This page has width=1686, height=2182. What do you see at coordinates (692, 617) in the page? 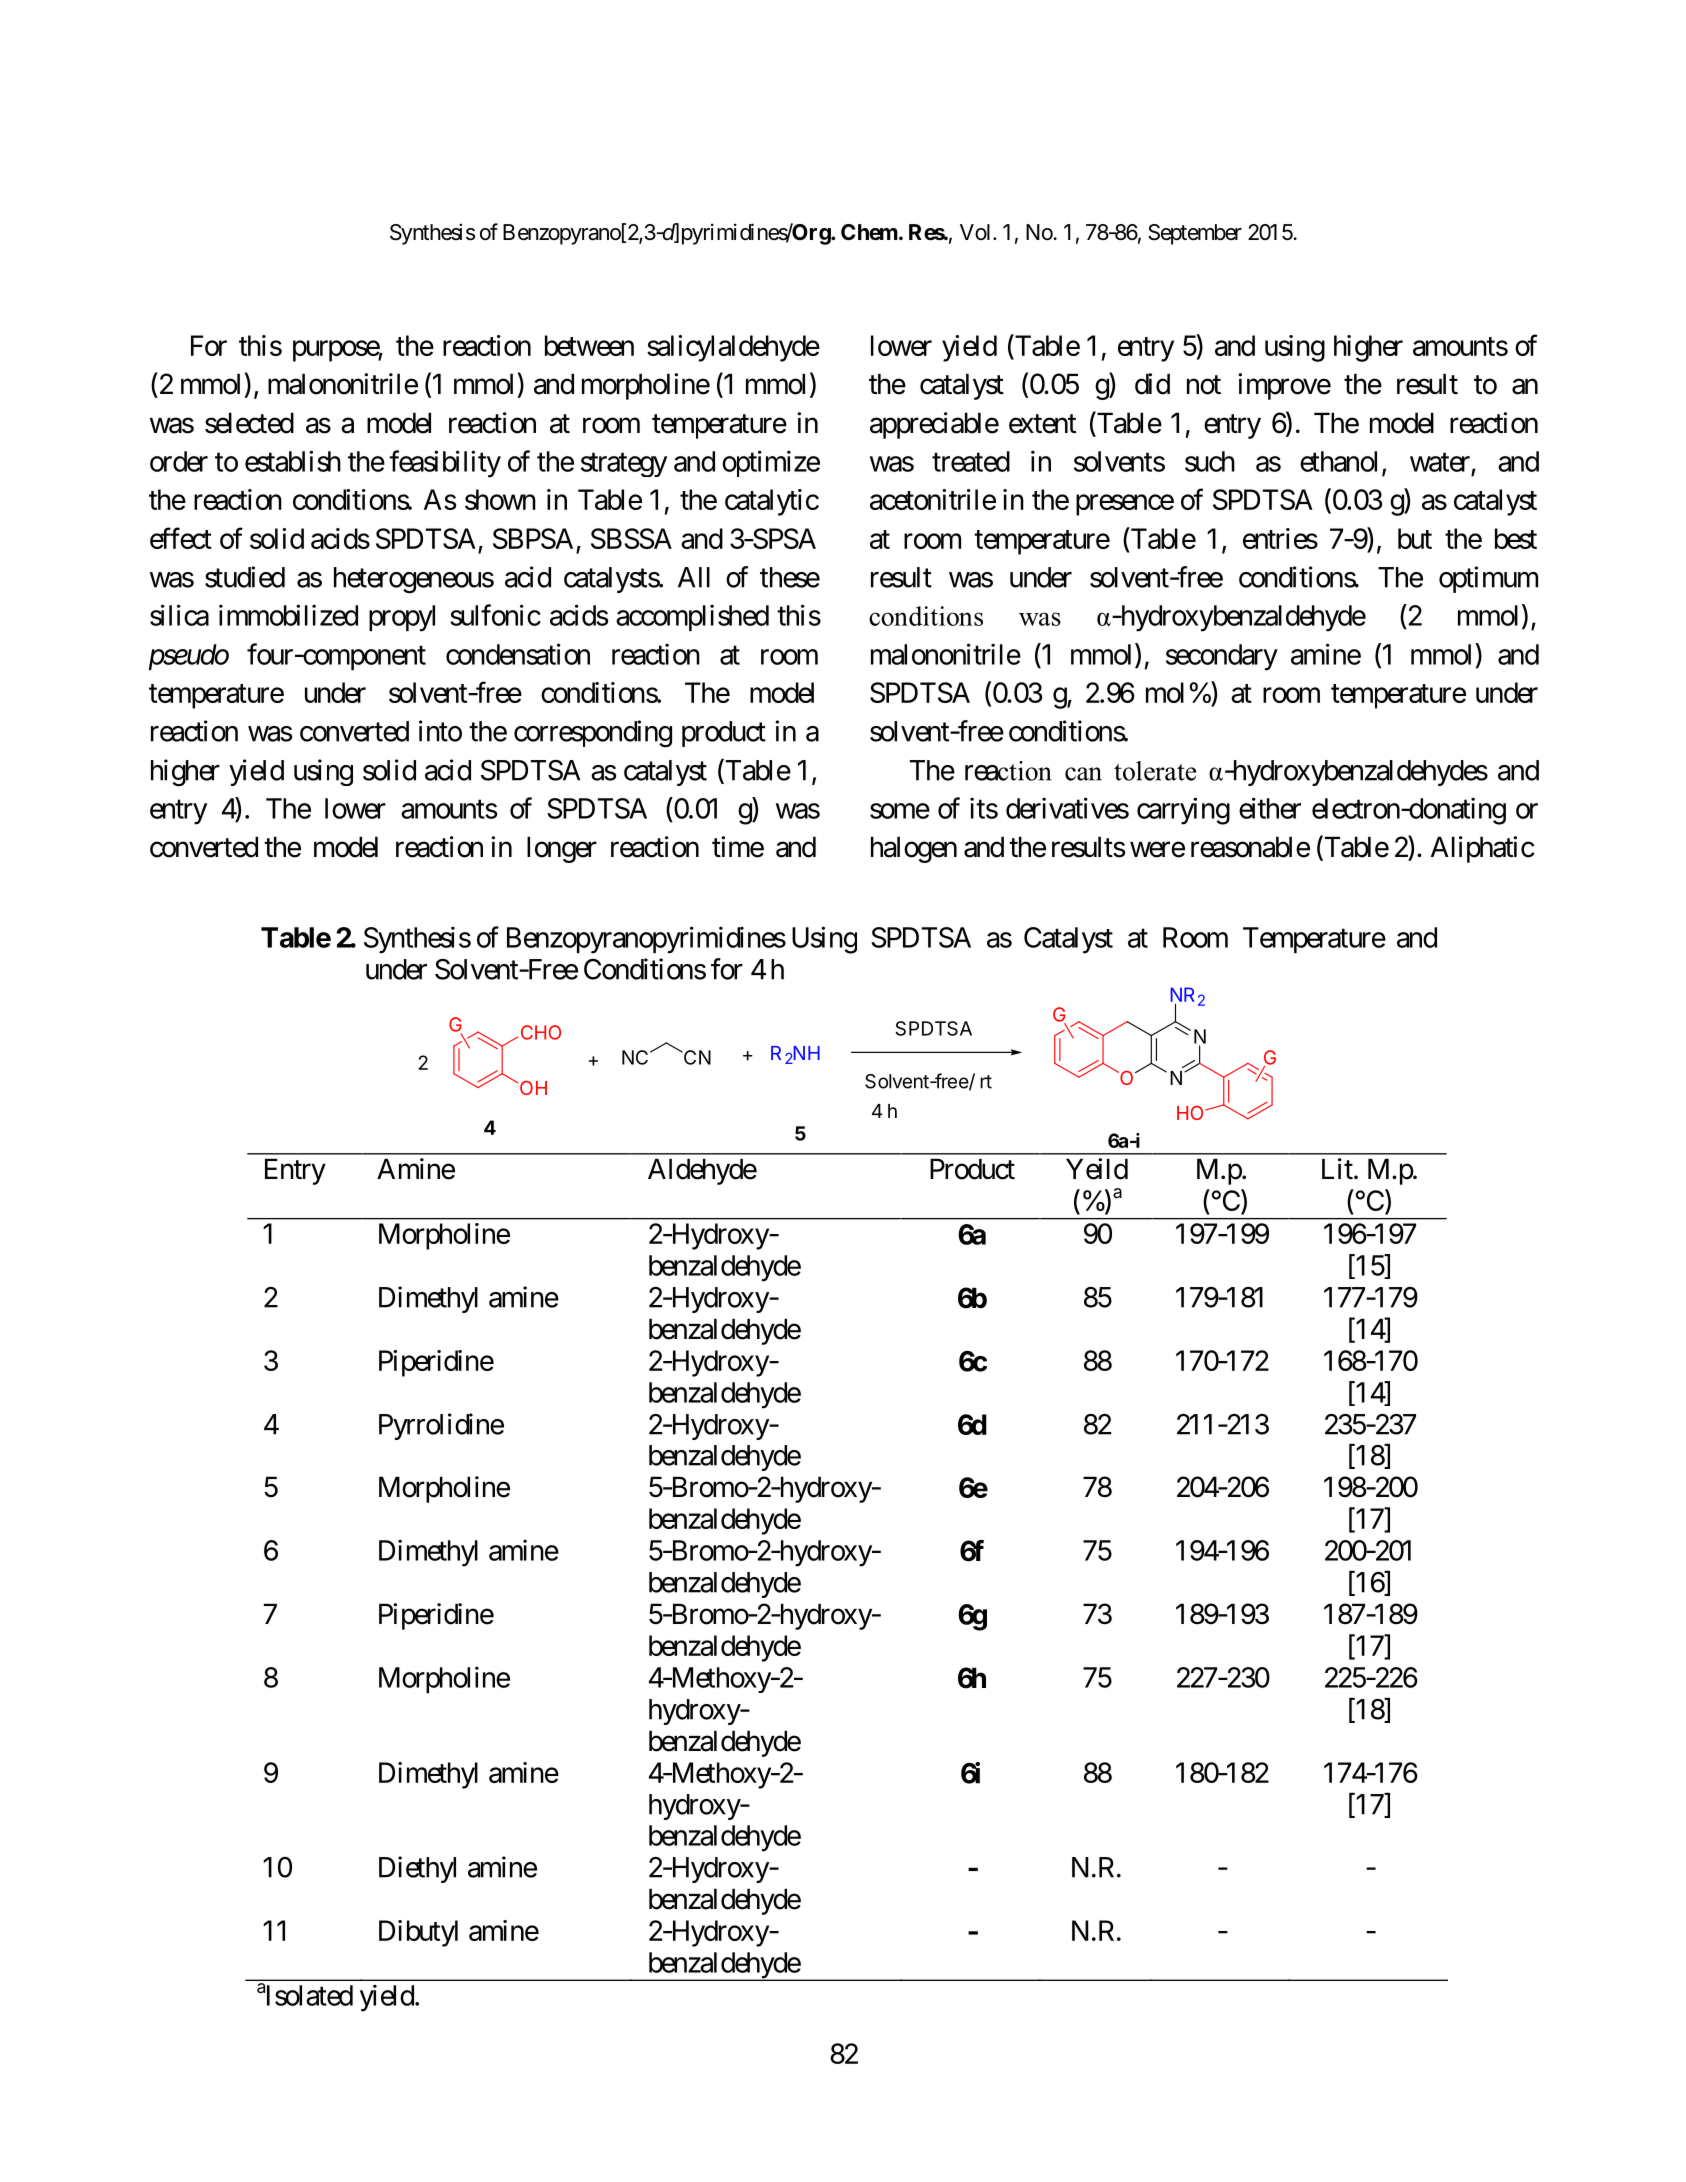
I see `accomplished` at bounding box center [692, 617].
